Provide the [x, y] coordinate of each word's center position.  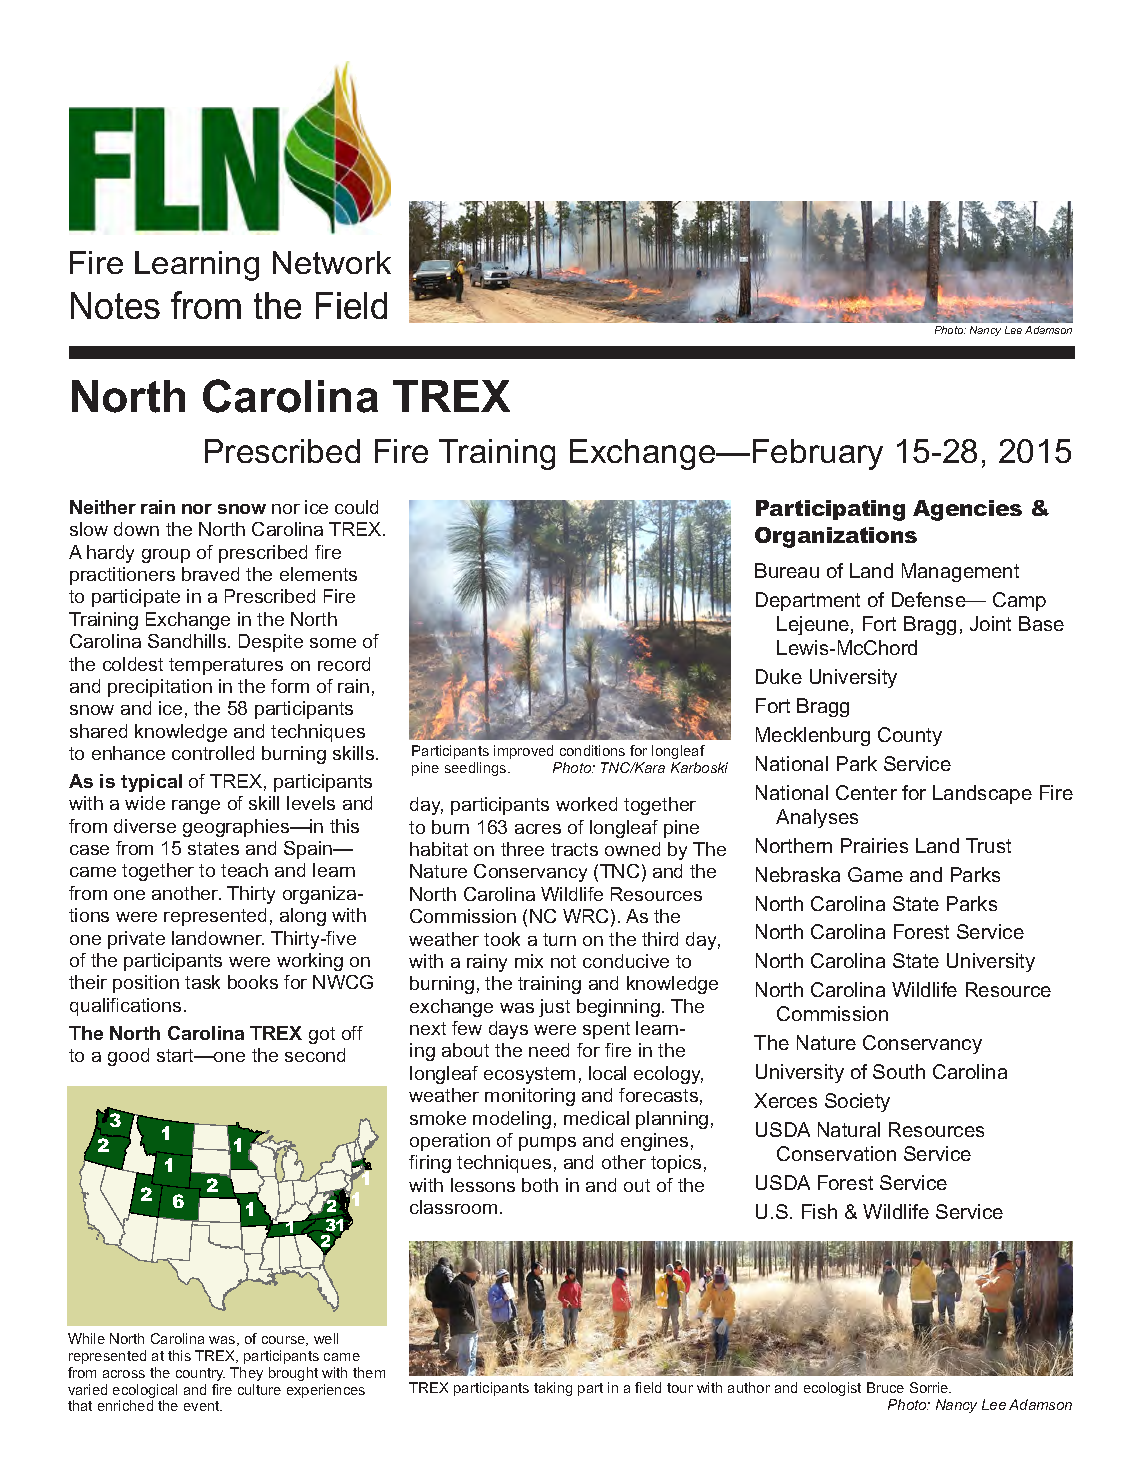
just [554, 1008]
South [899, 1071]
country [200, 1374]
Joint [990, 623]
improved [523, 752]
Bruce [885, 1387]
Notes [115, 305]
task [202, 982]
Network [332, 262]
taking [553, 1389]
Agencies [967, 510]
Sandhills [188, 641]
